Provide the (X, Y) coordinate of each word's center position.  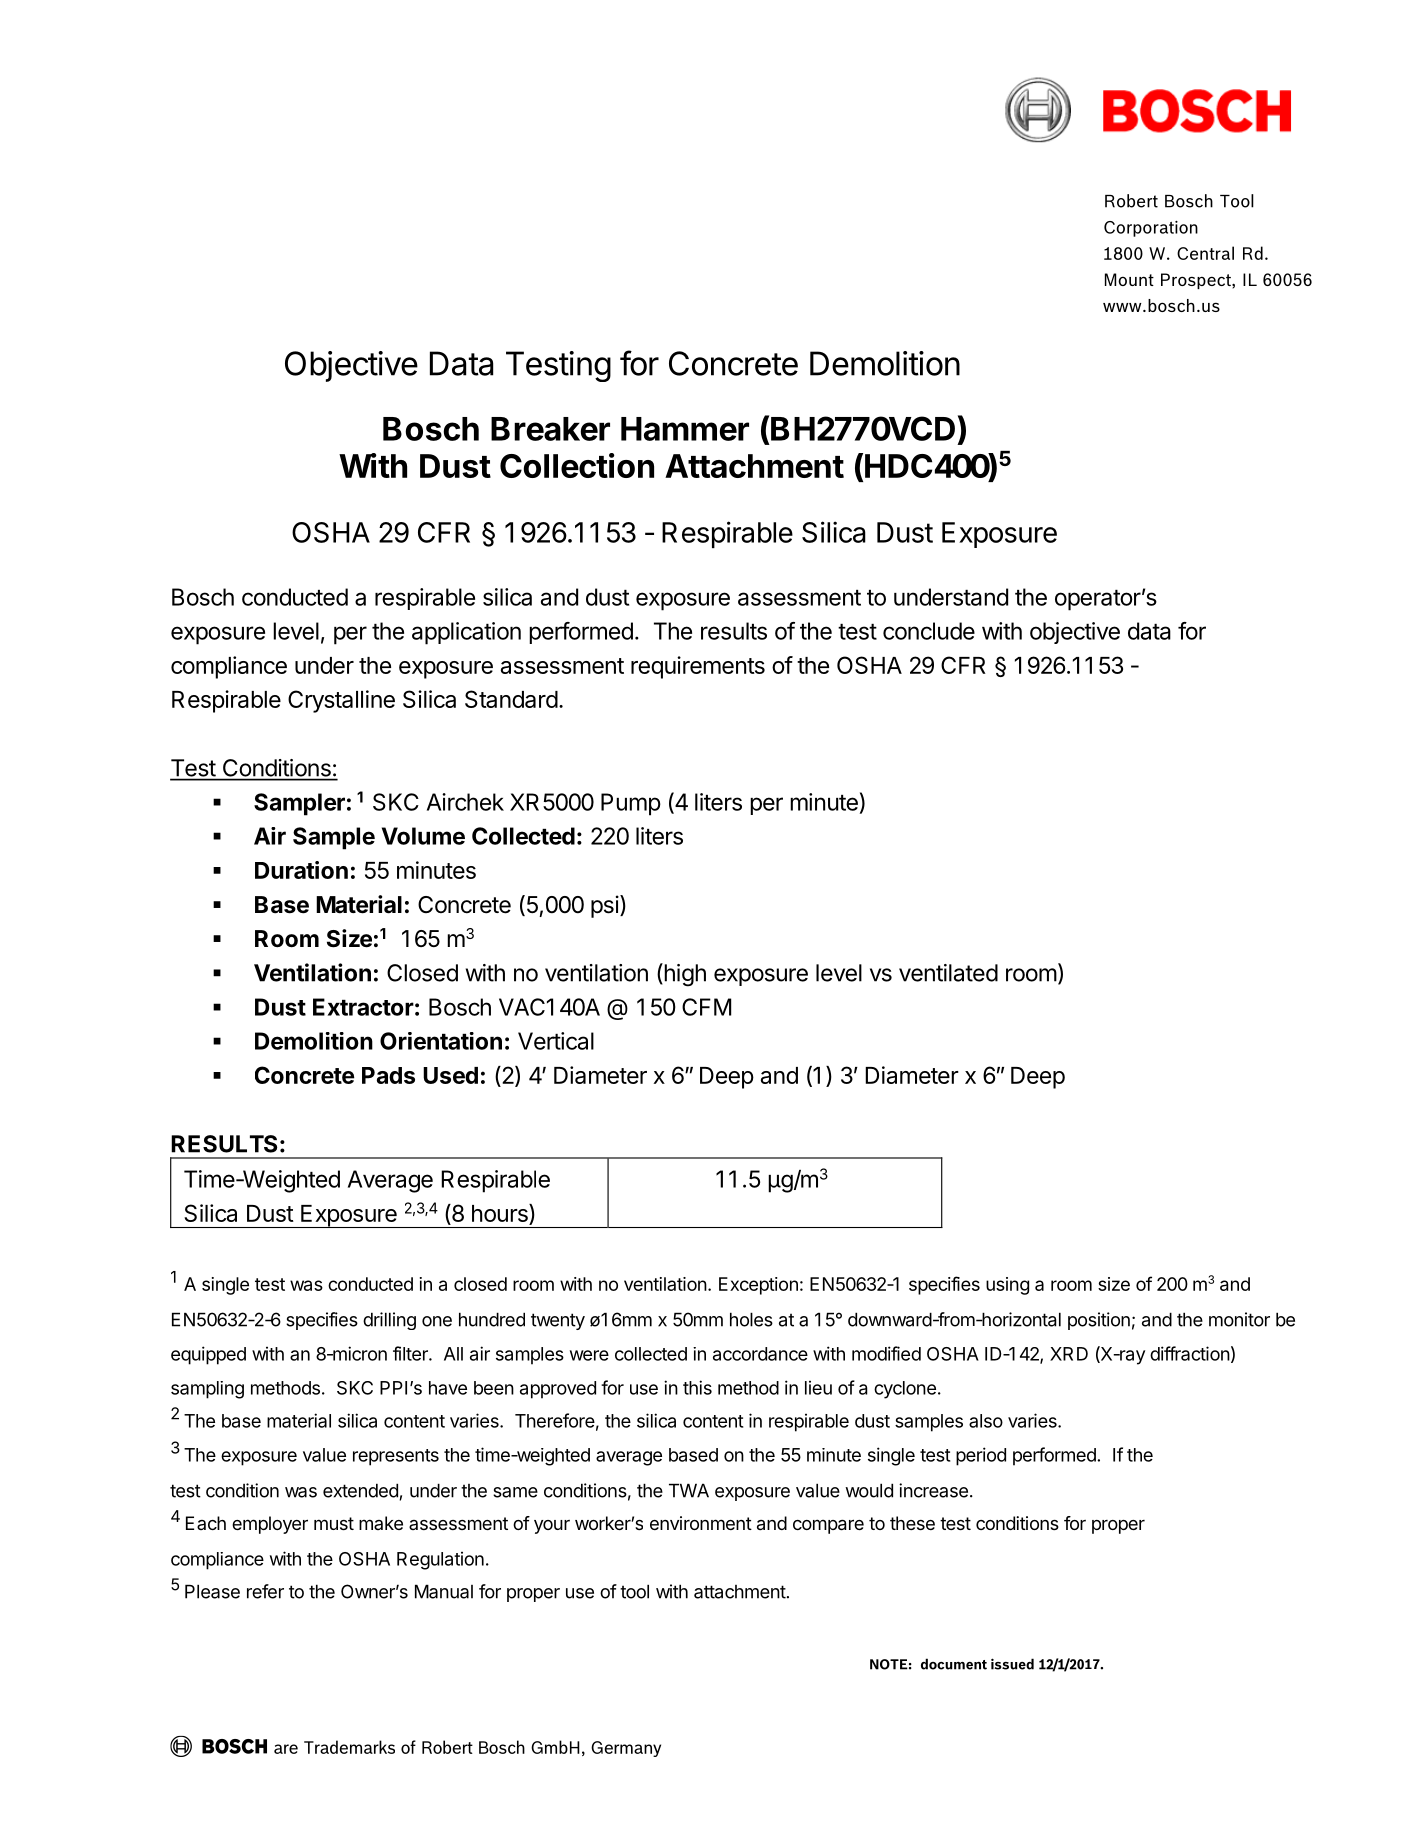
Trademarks (349, 1747)
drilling (389, 1321)
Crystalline (341, 701)
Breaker (550, 429)
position (1099, 1321)
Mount (1129, 279)
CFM (706, 1007)
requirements (698, 667)
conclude (929, 631)
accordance (760, 1354)
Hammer (685, 429)
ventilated (948, 973)
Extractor (363, 1007)
